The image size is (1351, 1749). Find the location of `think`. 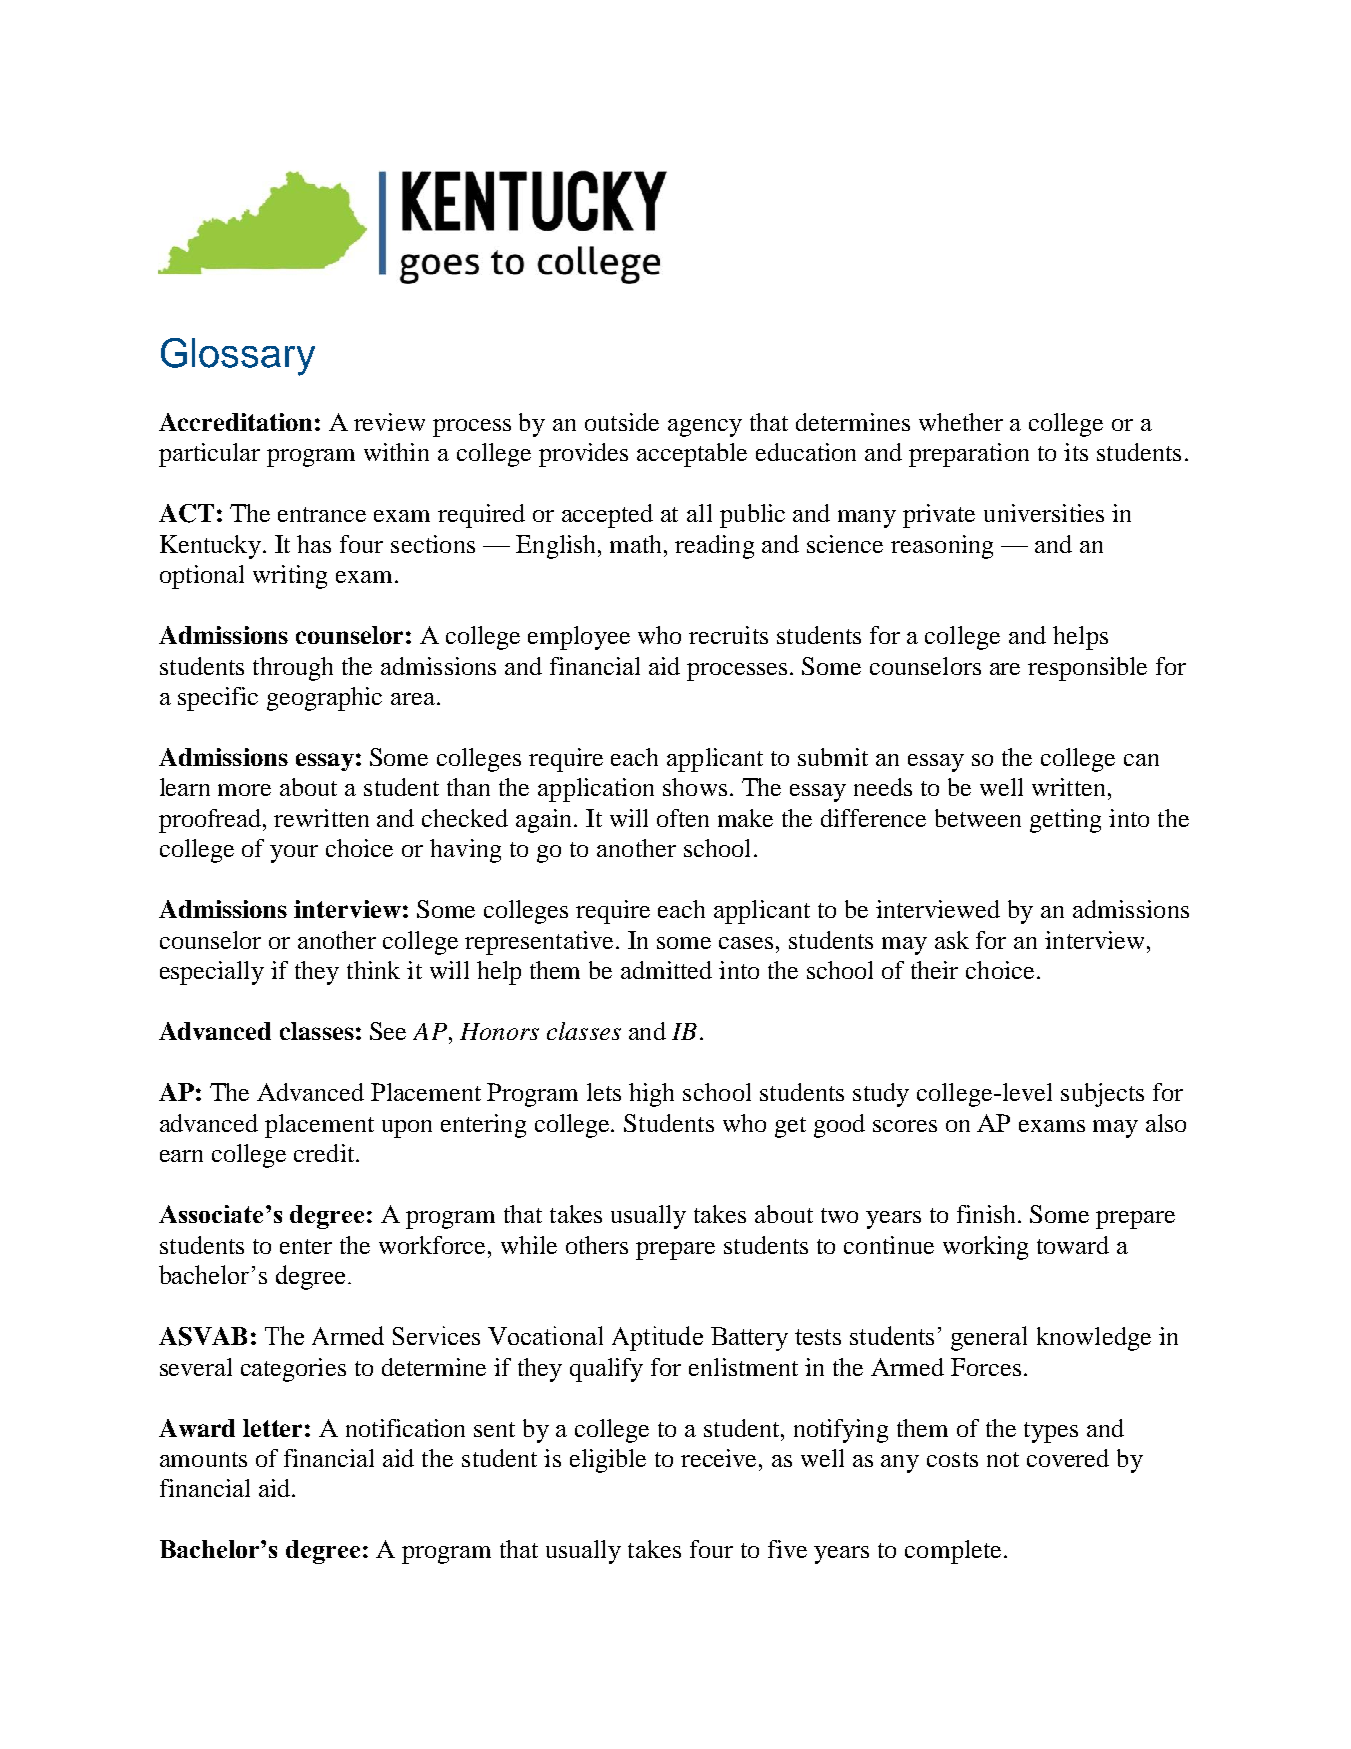

think is located at coordinates (373, 970).
